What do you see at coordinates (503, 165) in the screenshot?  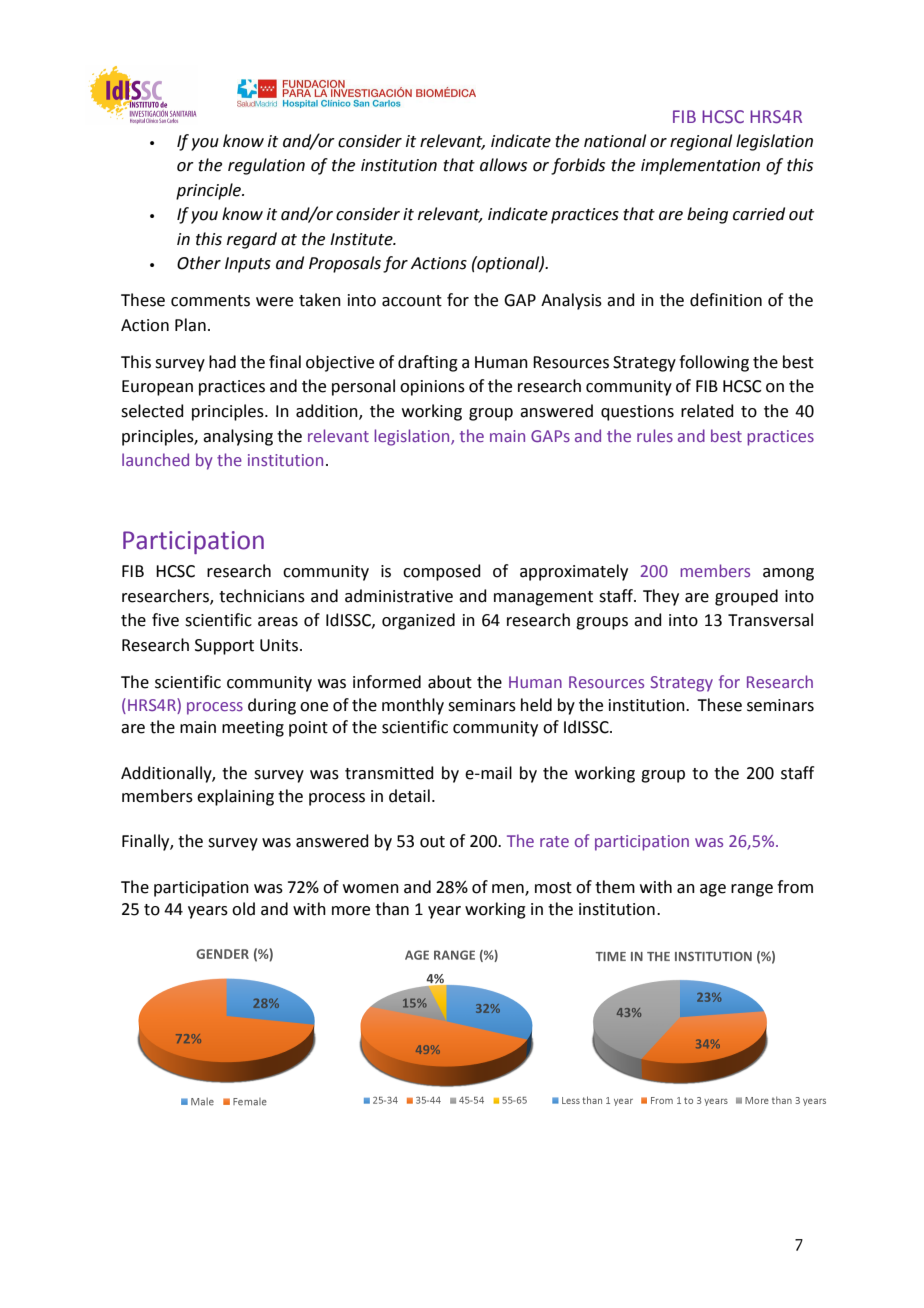 I see `allows` at bounding box center [503, 165].
